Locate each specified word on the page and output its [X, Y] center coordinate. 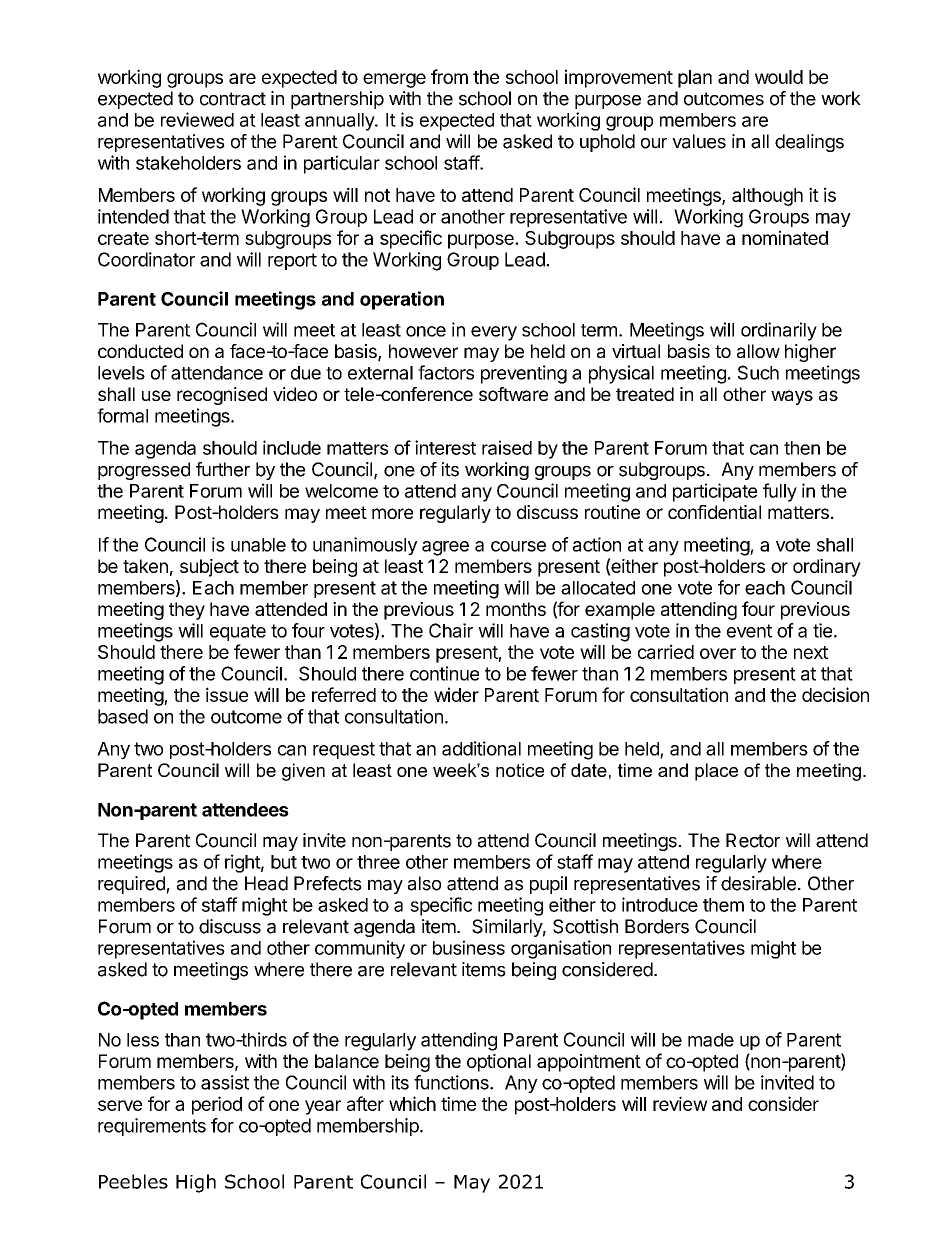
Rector [753, 840]
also [424, 883]
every [494, 333]
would [779, 77]
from [449, 76]
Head [266, 883]
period [217, 1105]
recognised [222, 396]
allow [758, 351]
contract [233, 99]
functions [452, 1082]
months [516, 609]
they [187, 611]
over [718, 653]
